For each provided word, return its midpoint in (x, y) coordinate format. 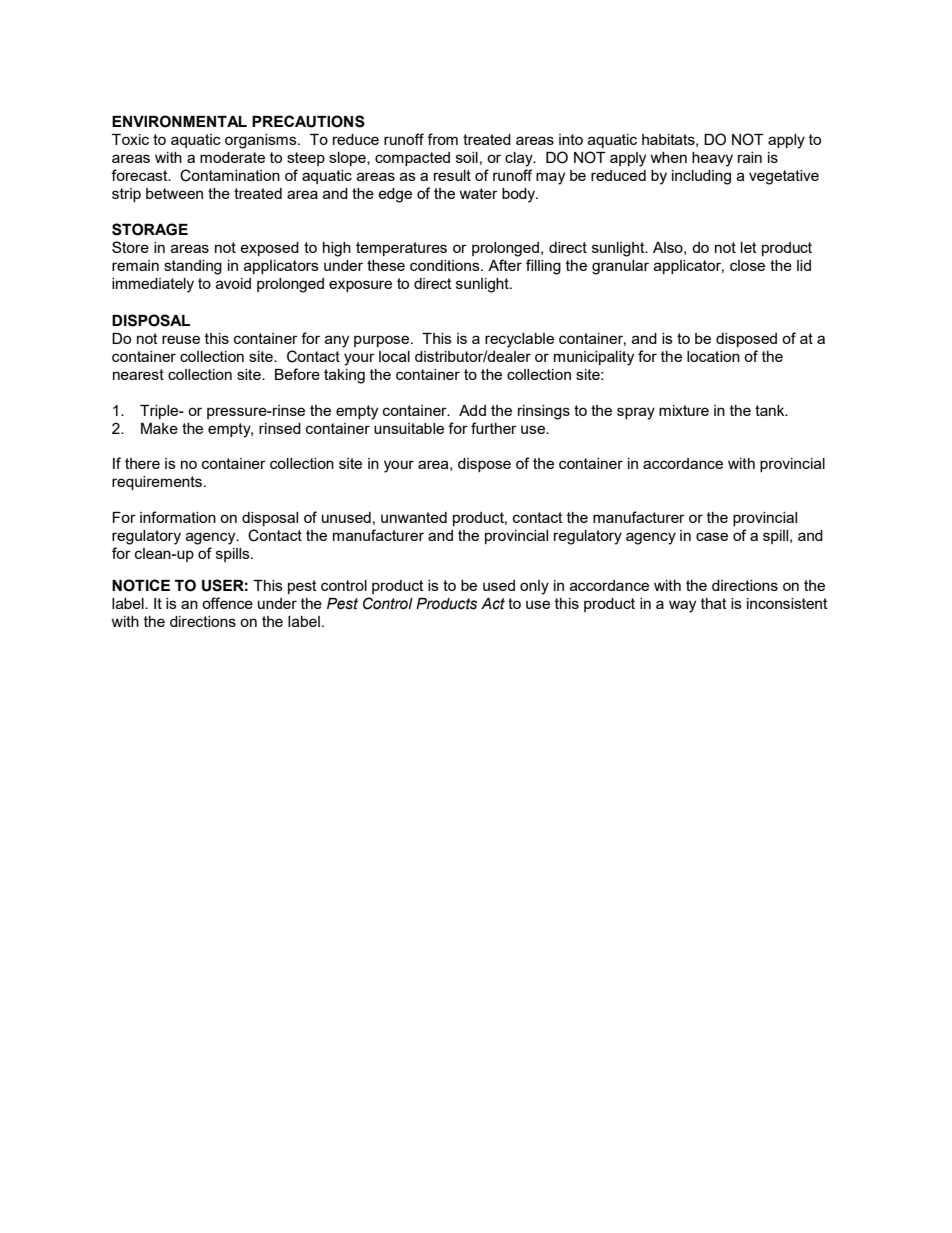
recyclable (519, 340)
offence (227, 603)
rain (750, 157)
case (712, 536)
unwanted (414, 517)
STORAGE (150, 229)
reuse (181, 339)
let (749, 247)
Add (472, 410)
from (442, 139)
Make (159, 428)
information (178, 517)
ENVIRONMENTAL (179, 121)
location (713, 356)
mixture (684, 410)
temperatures (401, 249)
